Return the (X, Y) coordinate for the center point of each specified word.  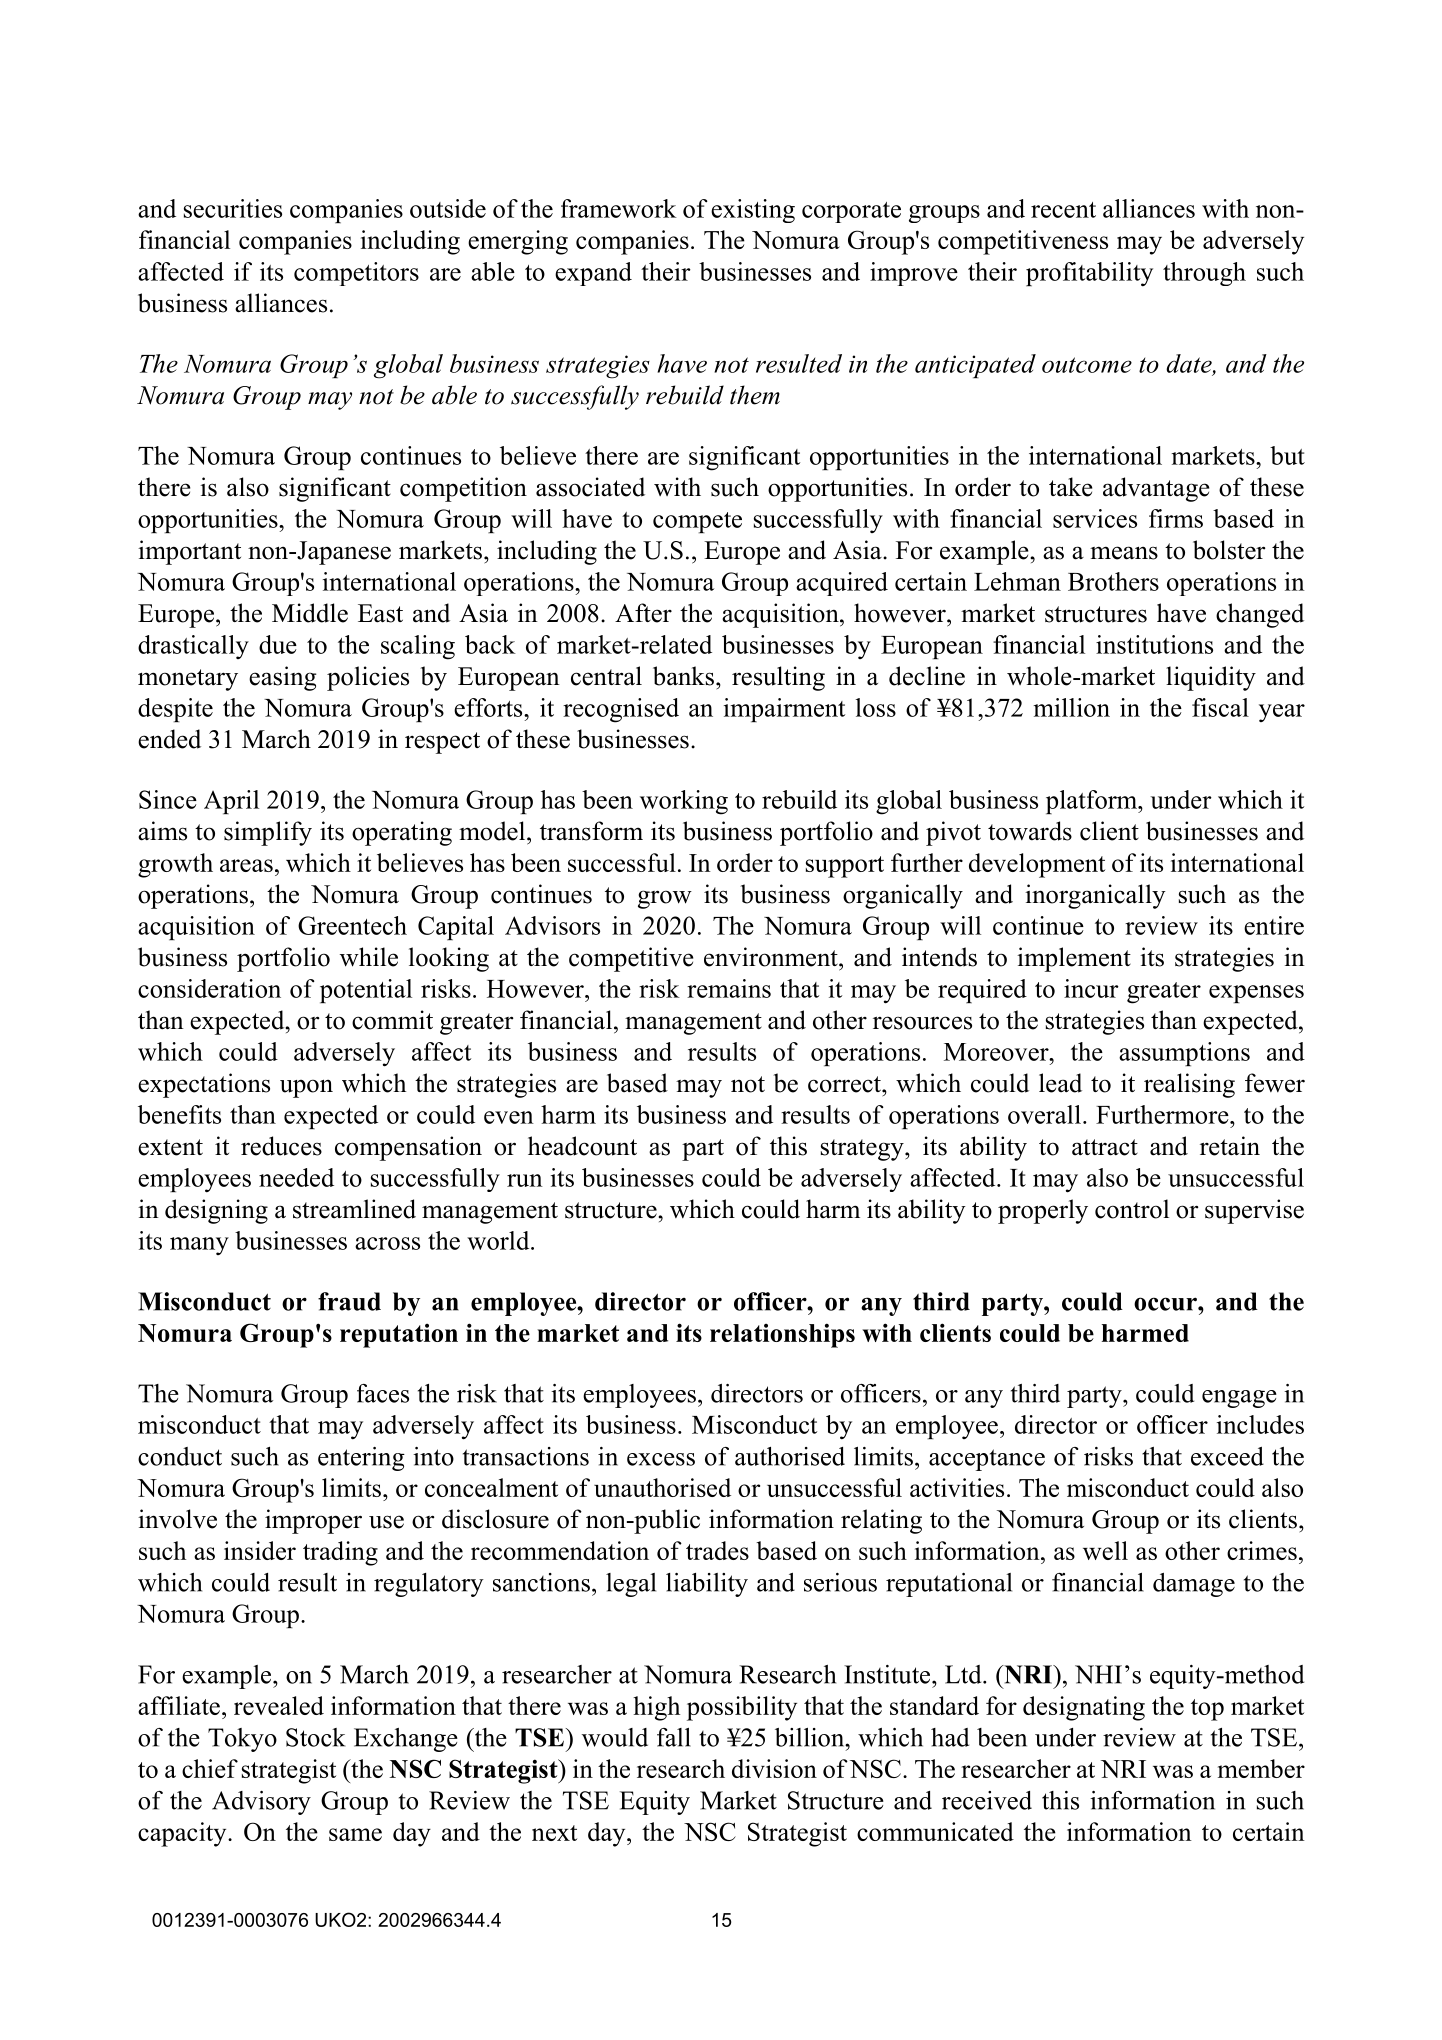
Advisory (261, 1803)
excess (661, 1459)
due (278, 644)
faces (383, 1393)
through (1204, 274)
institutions (1154, 644)
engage (1239, 1399)
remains (729, 988)
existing (753, 211)
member (1261, 1768)
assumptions (1184, 1054)
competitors (356, 274)
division (774, 1768)
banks (683, 676)
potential (366, 991)
